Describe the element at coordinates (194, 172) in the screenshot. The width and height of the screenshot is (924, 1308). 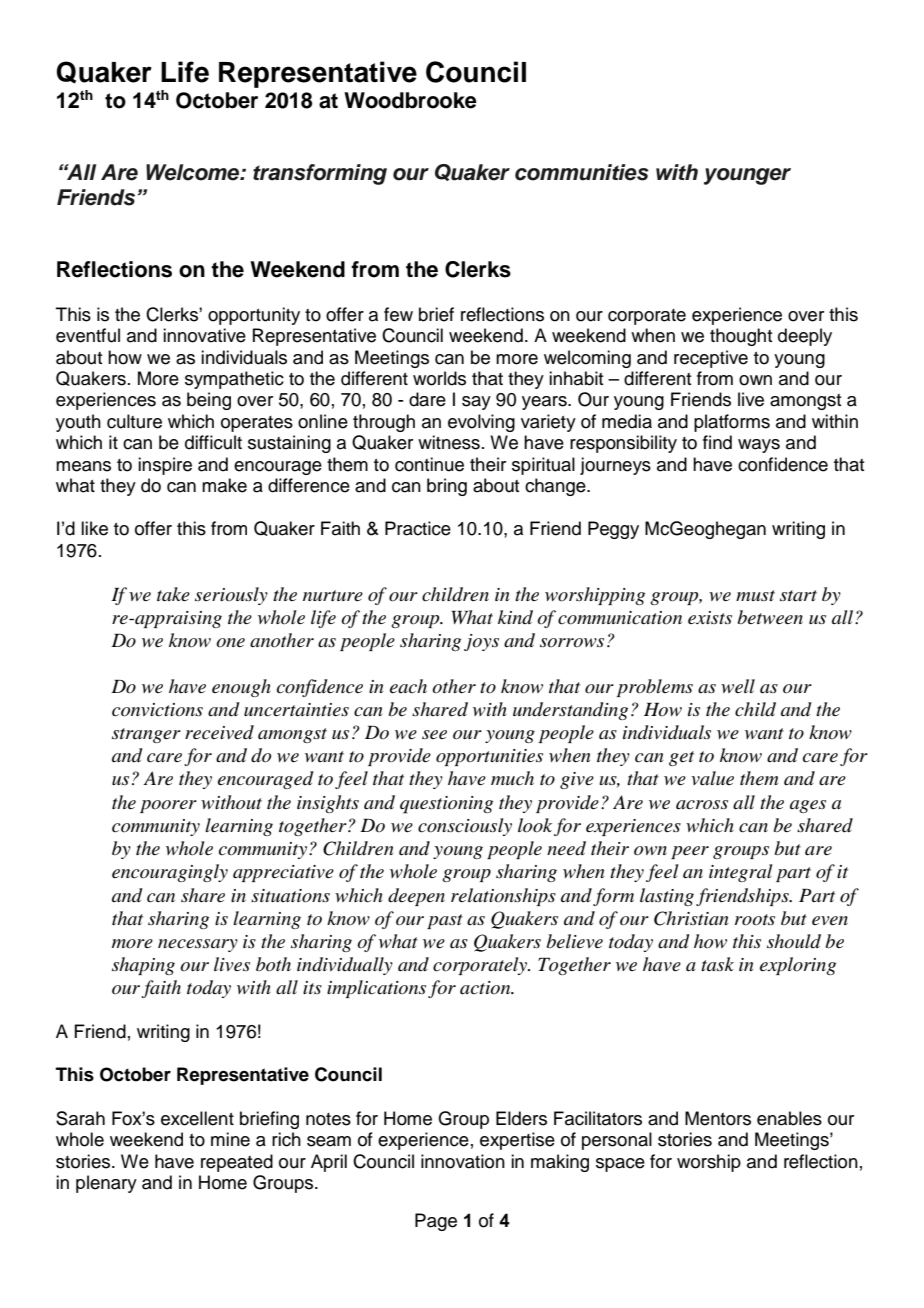
I see `Welcome` at that location.
